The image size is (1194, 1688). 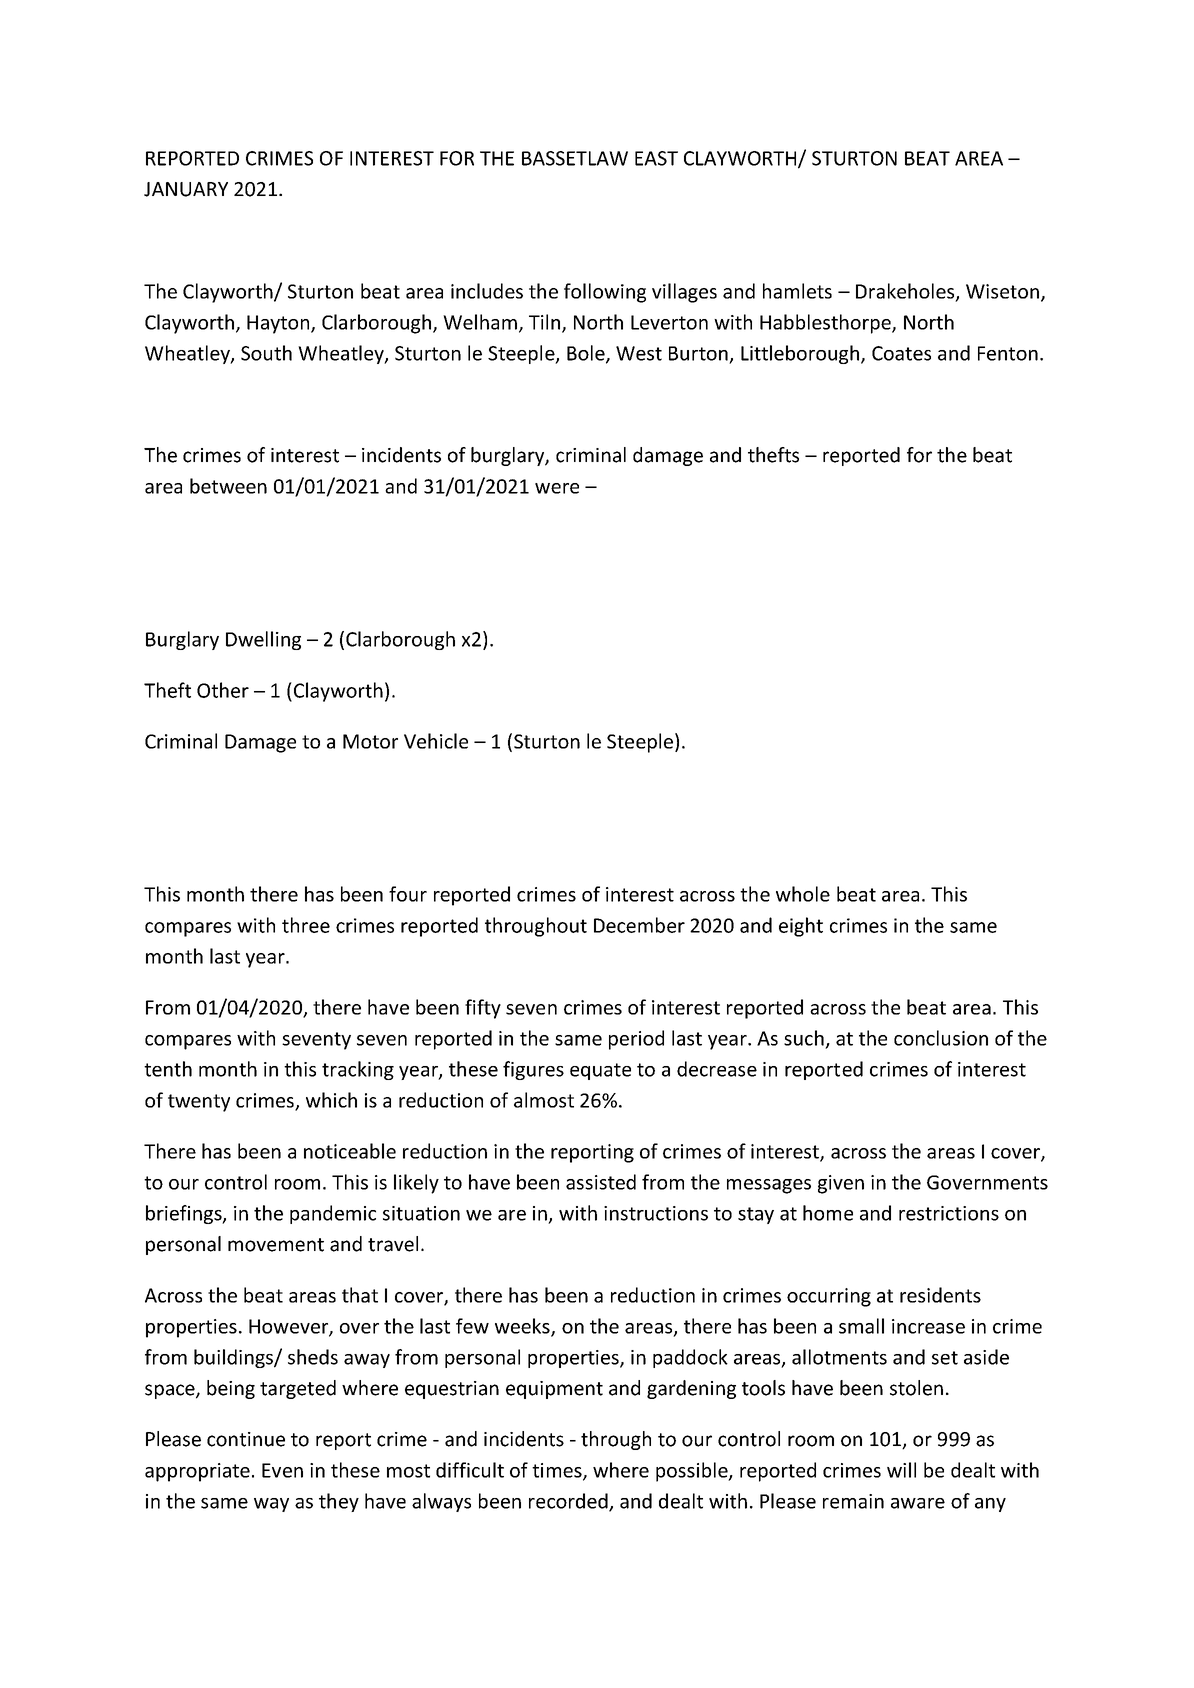 What do you see at coordinates (246, 1439) in the screenshot?
I see `continue` at bounding box center [246, 1439].
